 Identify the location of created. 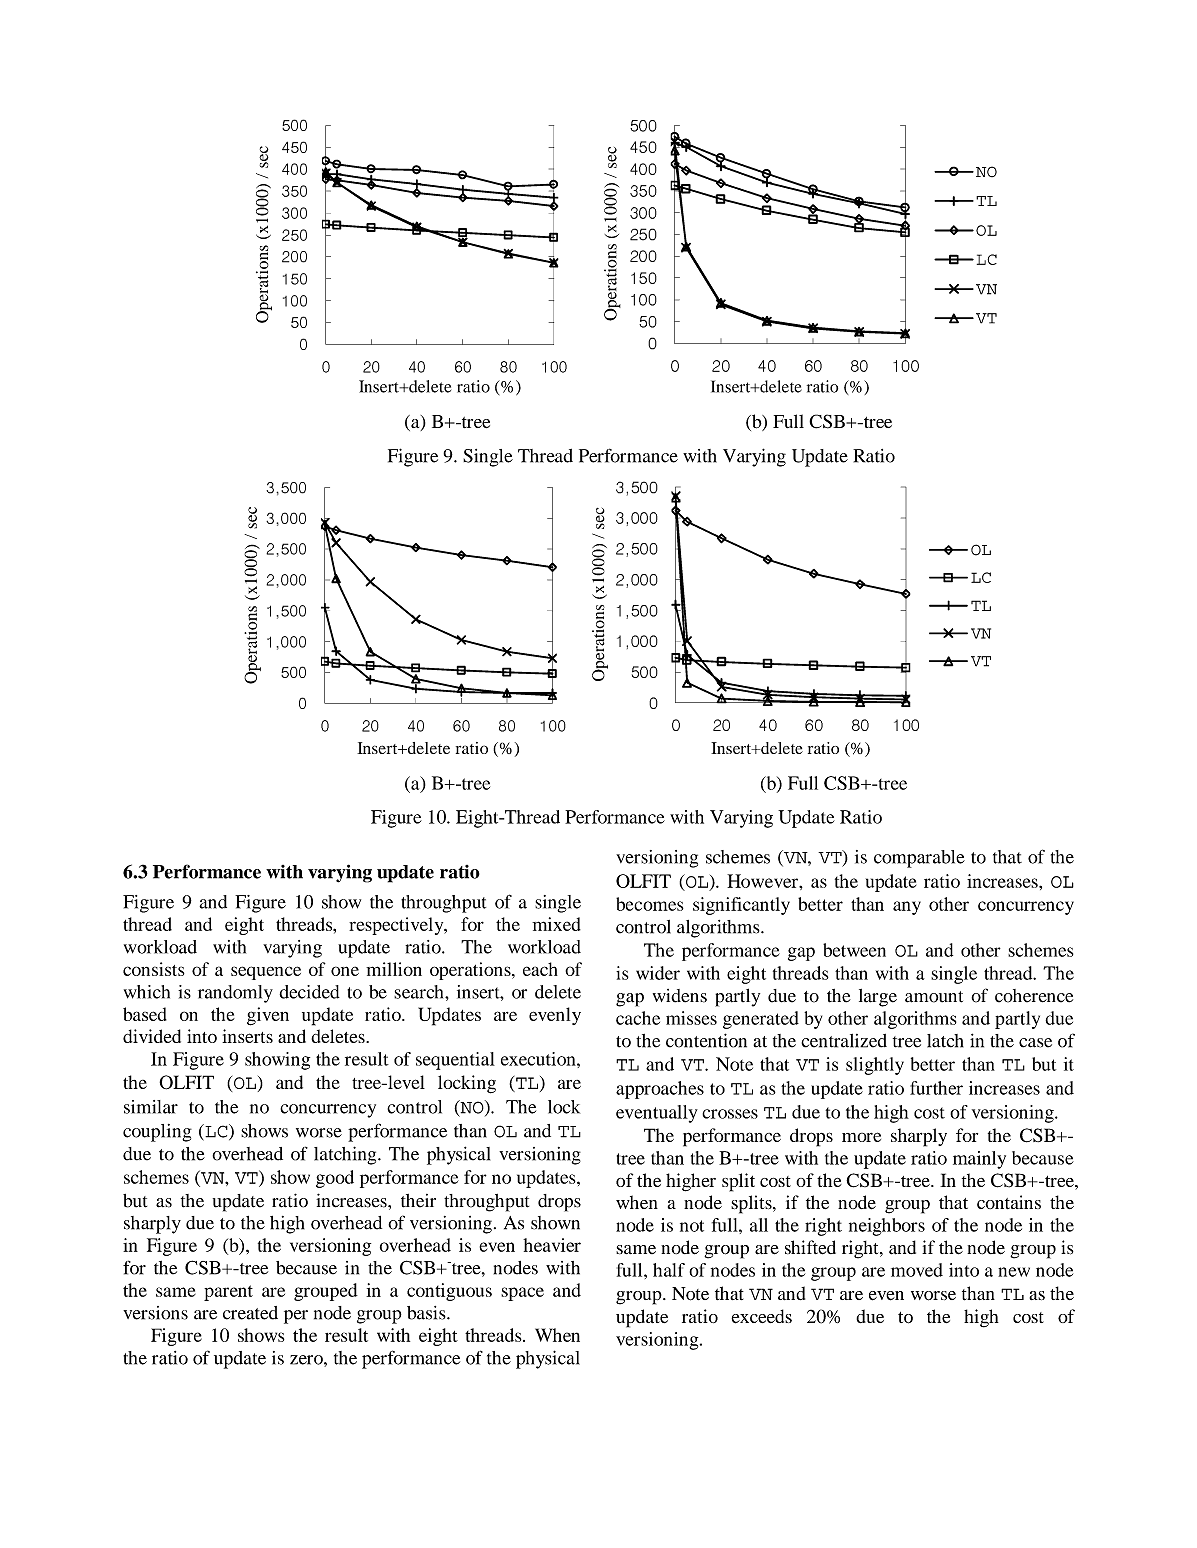
(250, 1313).
